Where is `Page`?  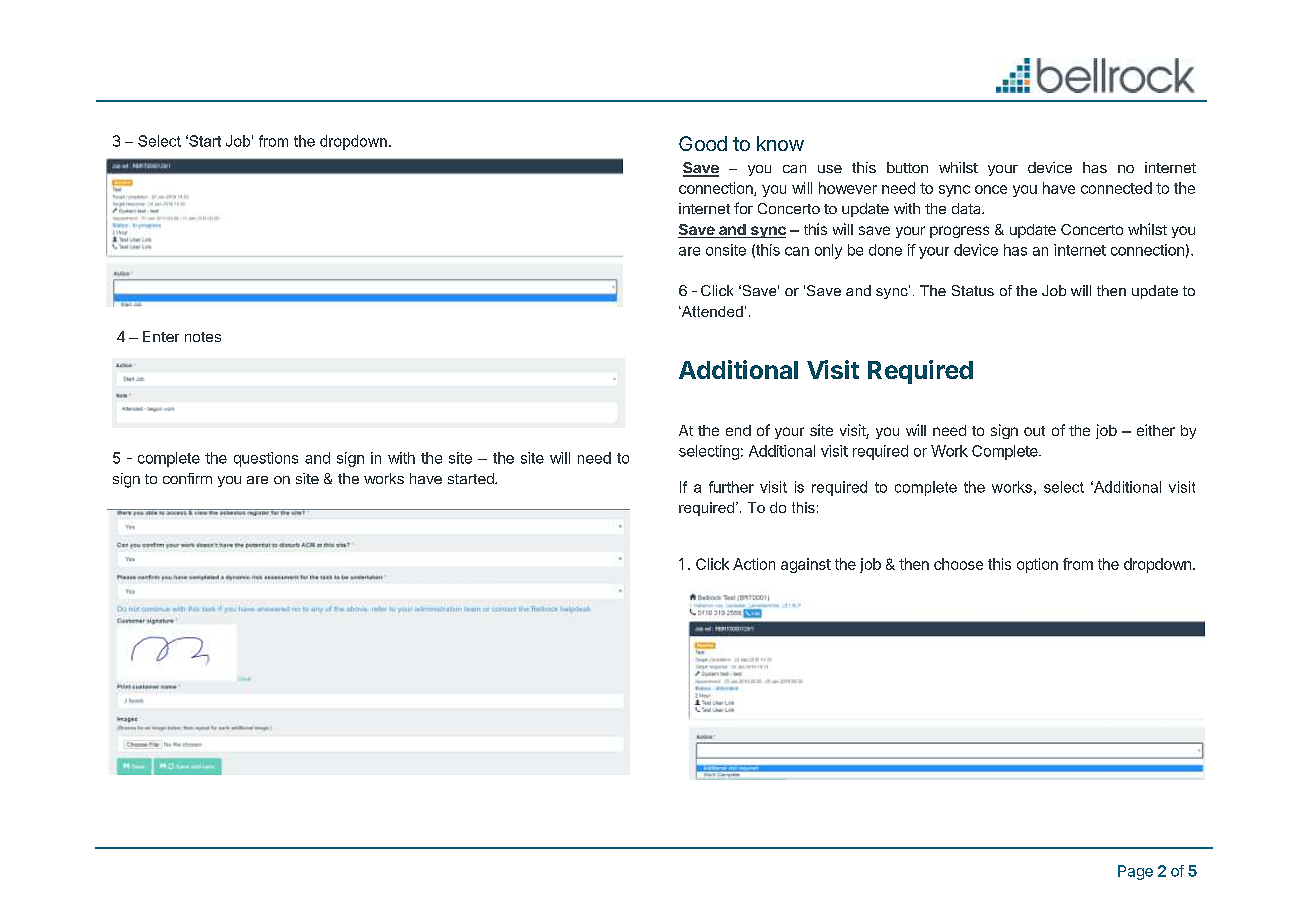
Page is located at coordinates (1135, 872).
